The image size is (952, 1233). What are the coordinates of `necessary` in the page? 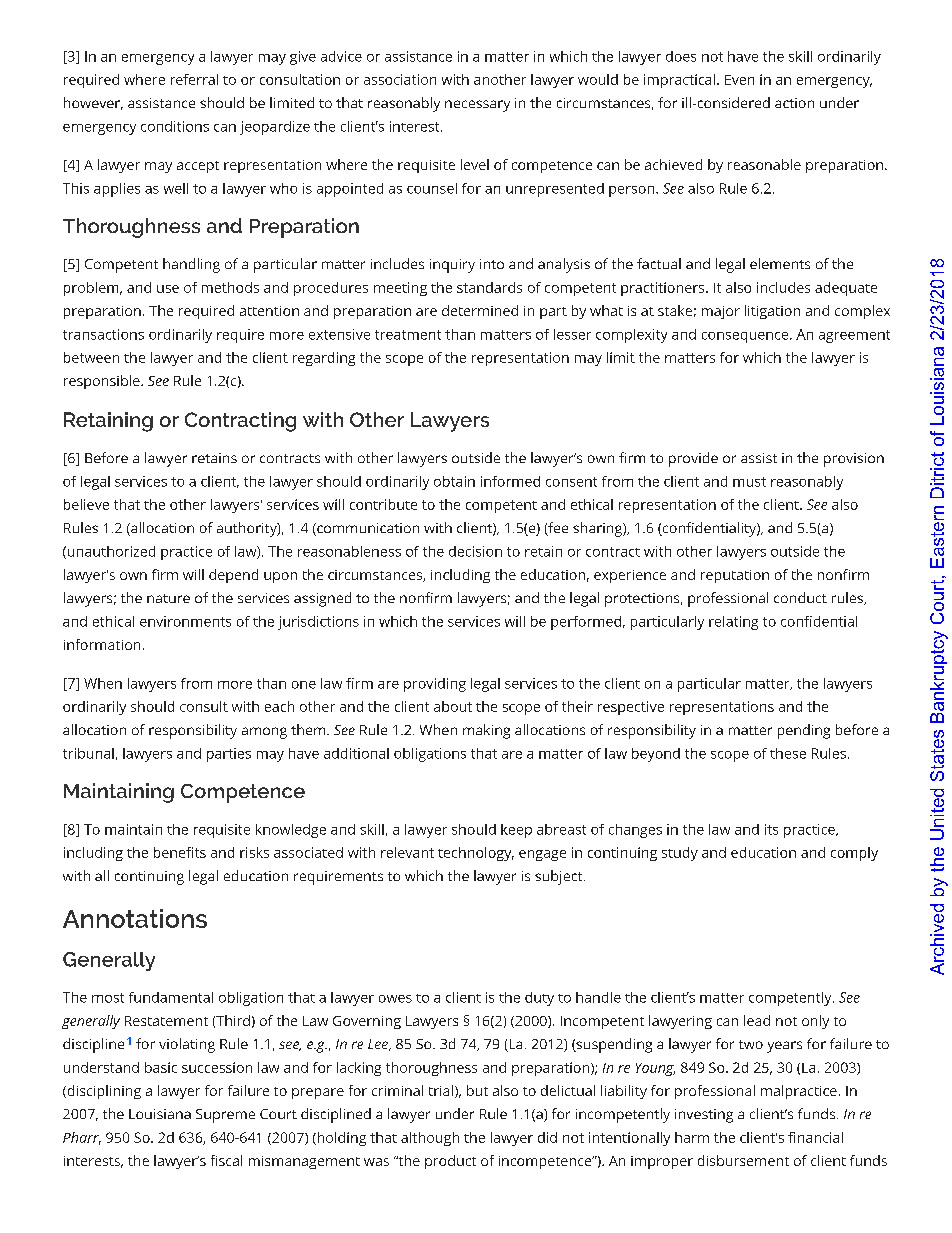 It's located at (477, 106).
